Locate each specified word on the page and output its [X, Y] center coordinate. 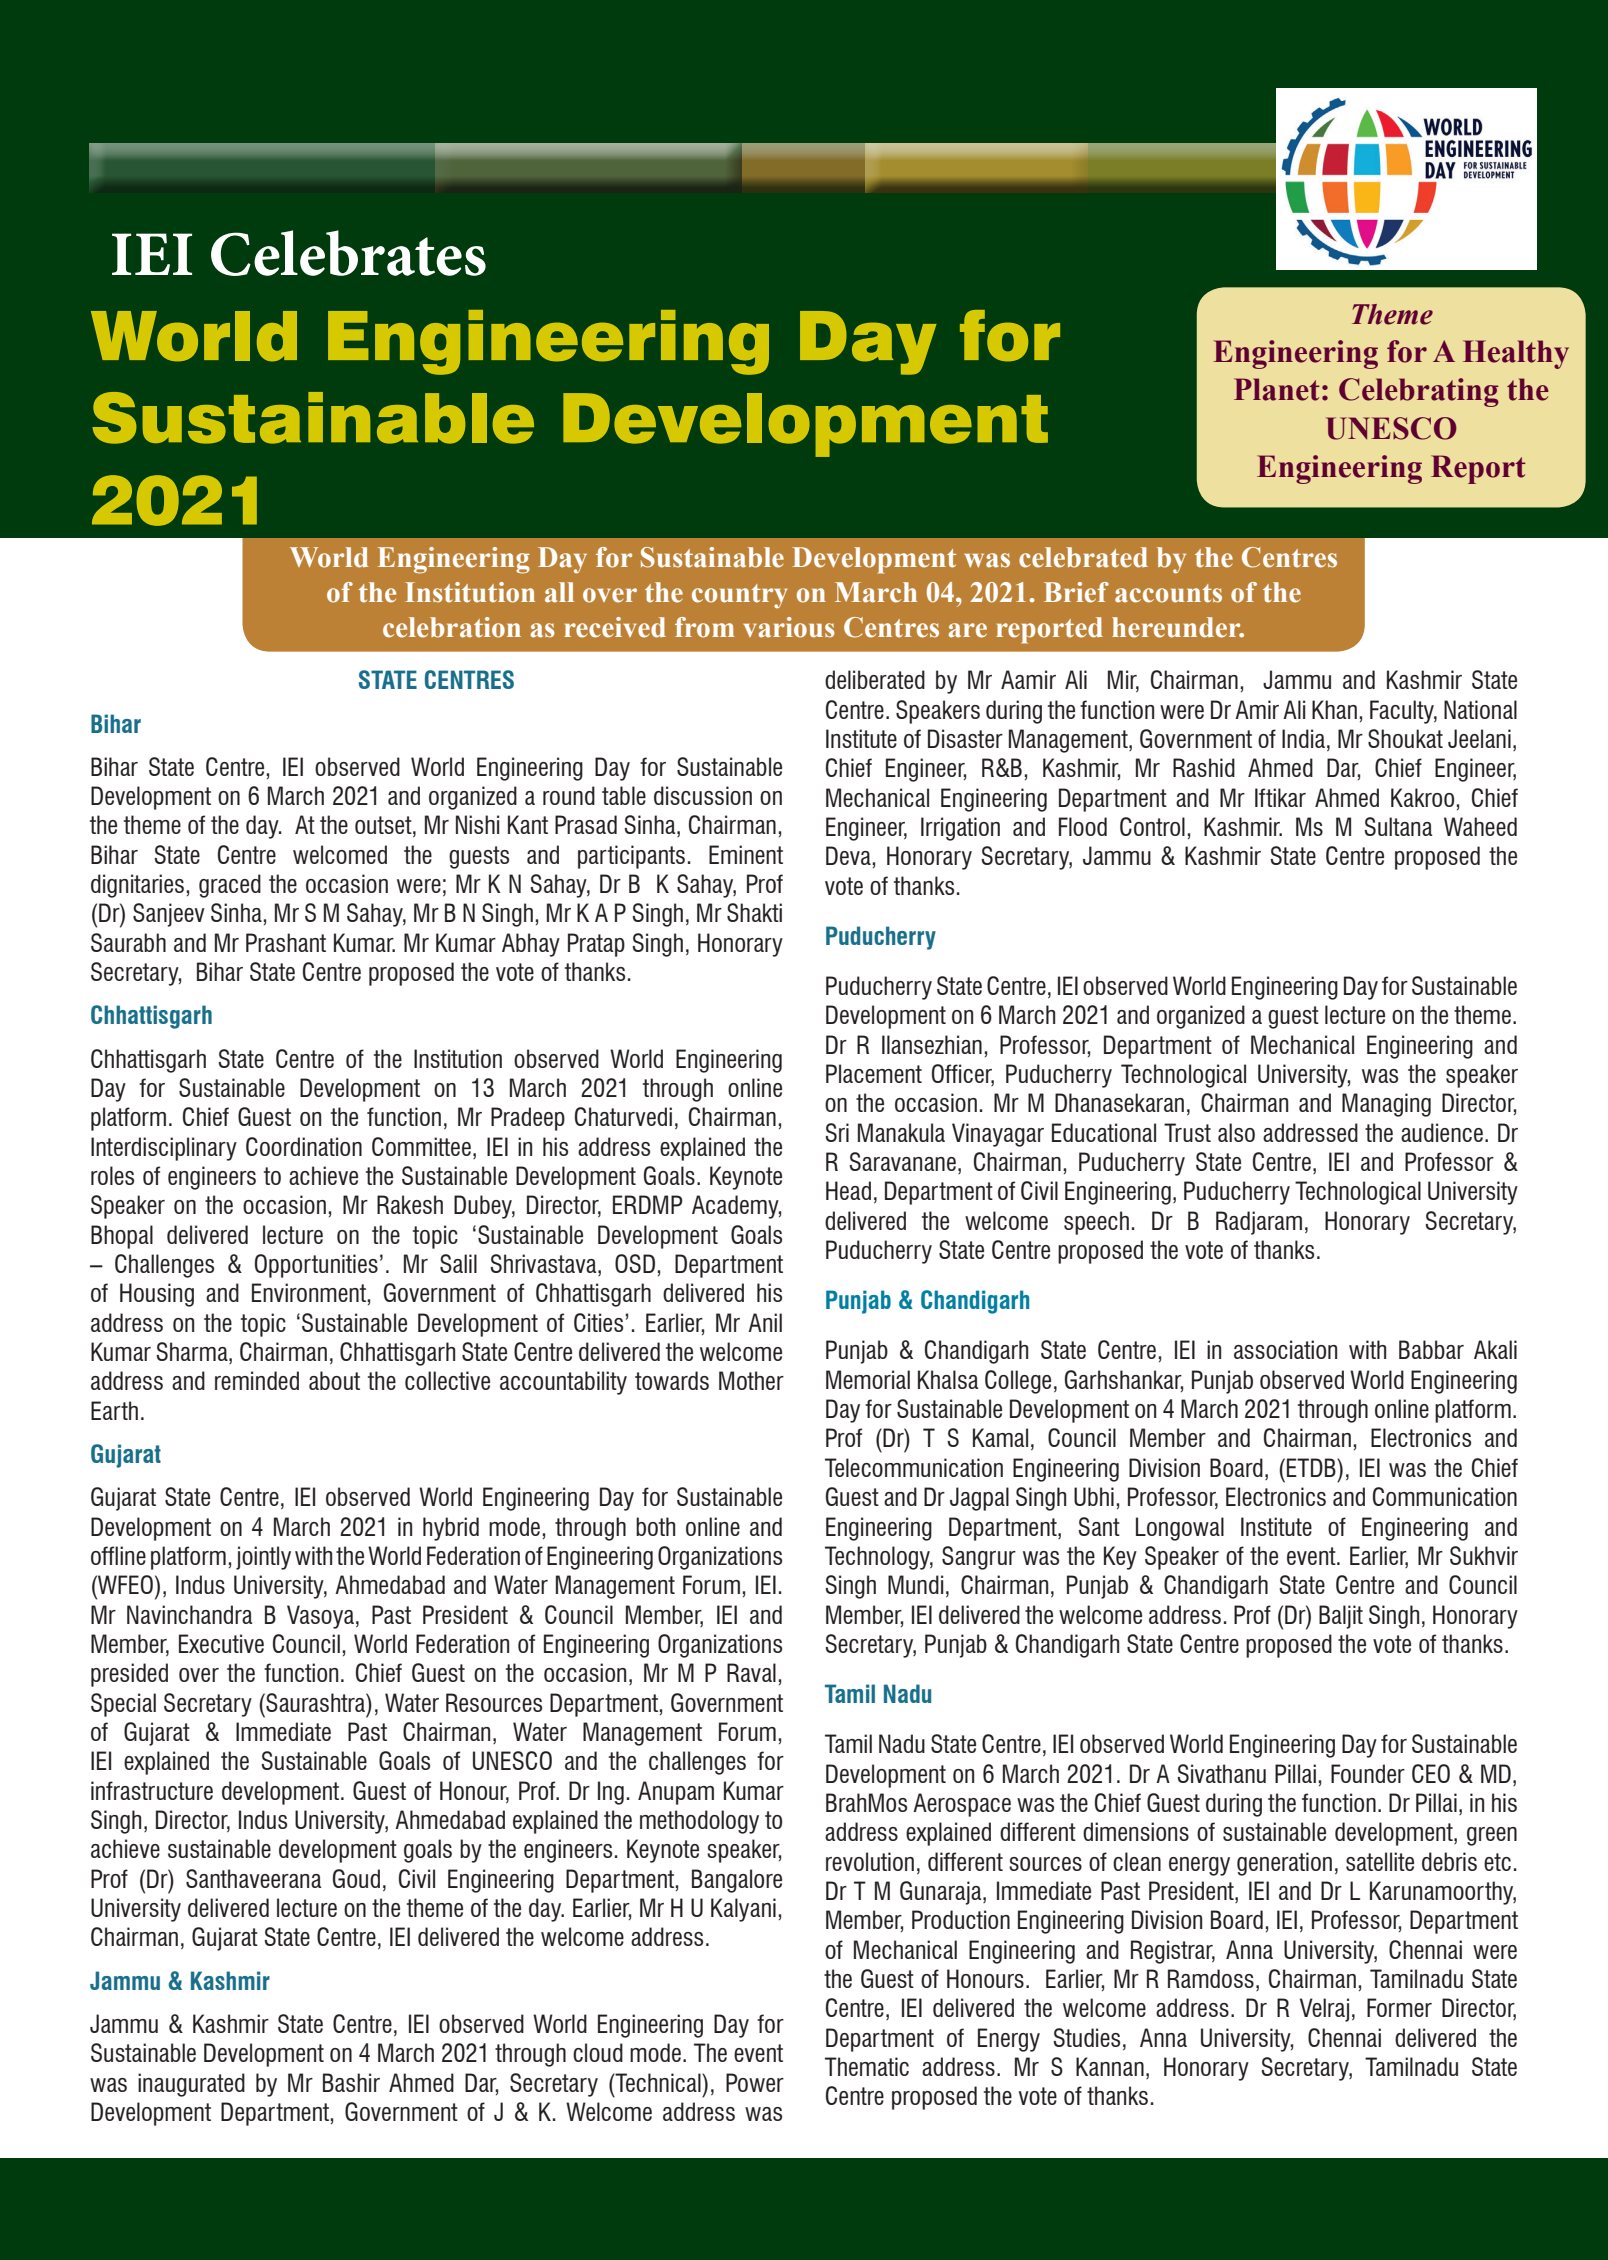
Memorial [868, 1379]
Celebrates [348, 253]
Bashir [351, 2082]
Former [1399, 2007]
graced [230, 886]
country [740, 596]
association [1285, 1349]
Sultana [1398, 826]
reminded [257, 1380]
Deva [848, 855]
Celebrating [1419, 392]
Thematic [867, 2066]
